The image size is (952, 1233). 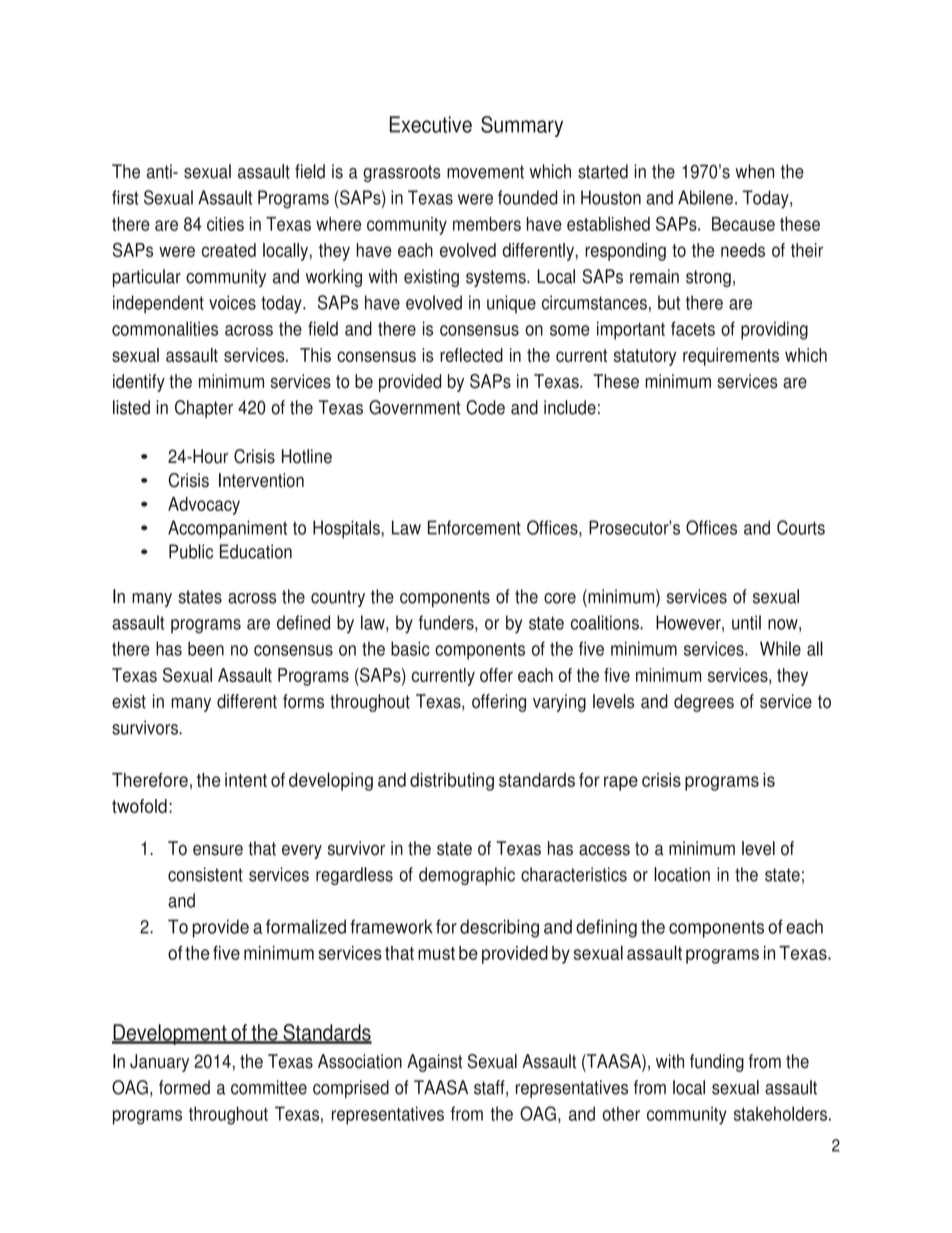 I want to click on intent, so click(x=246, y=780).
